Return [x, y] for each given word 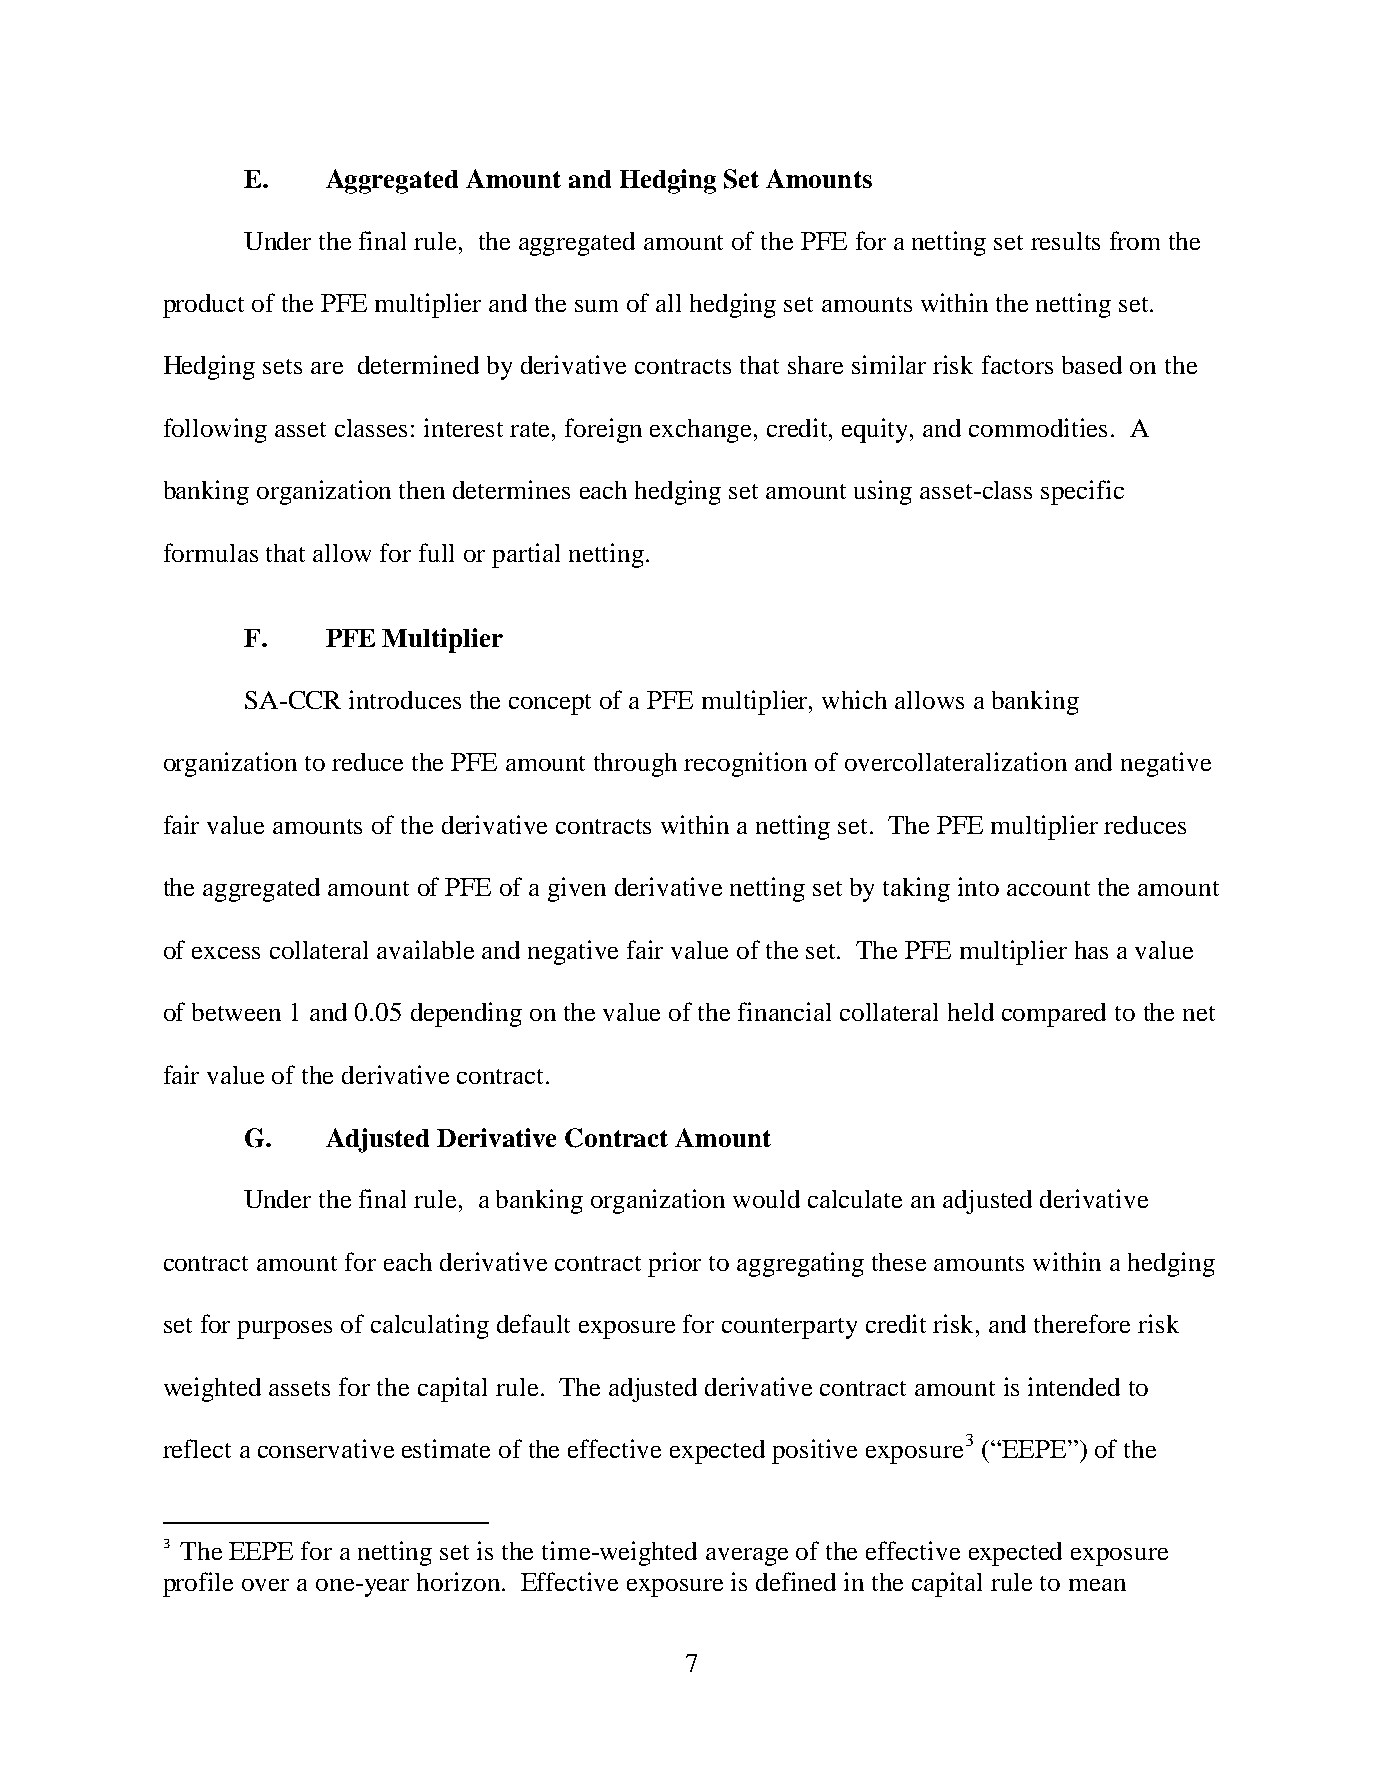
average [747, 1557]
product [203, 306]
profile [198, 1584]
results [1065, 241]
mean [1097, 1585]
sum [596, 306]
